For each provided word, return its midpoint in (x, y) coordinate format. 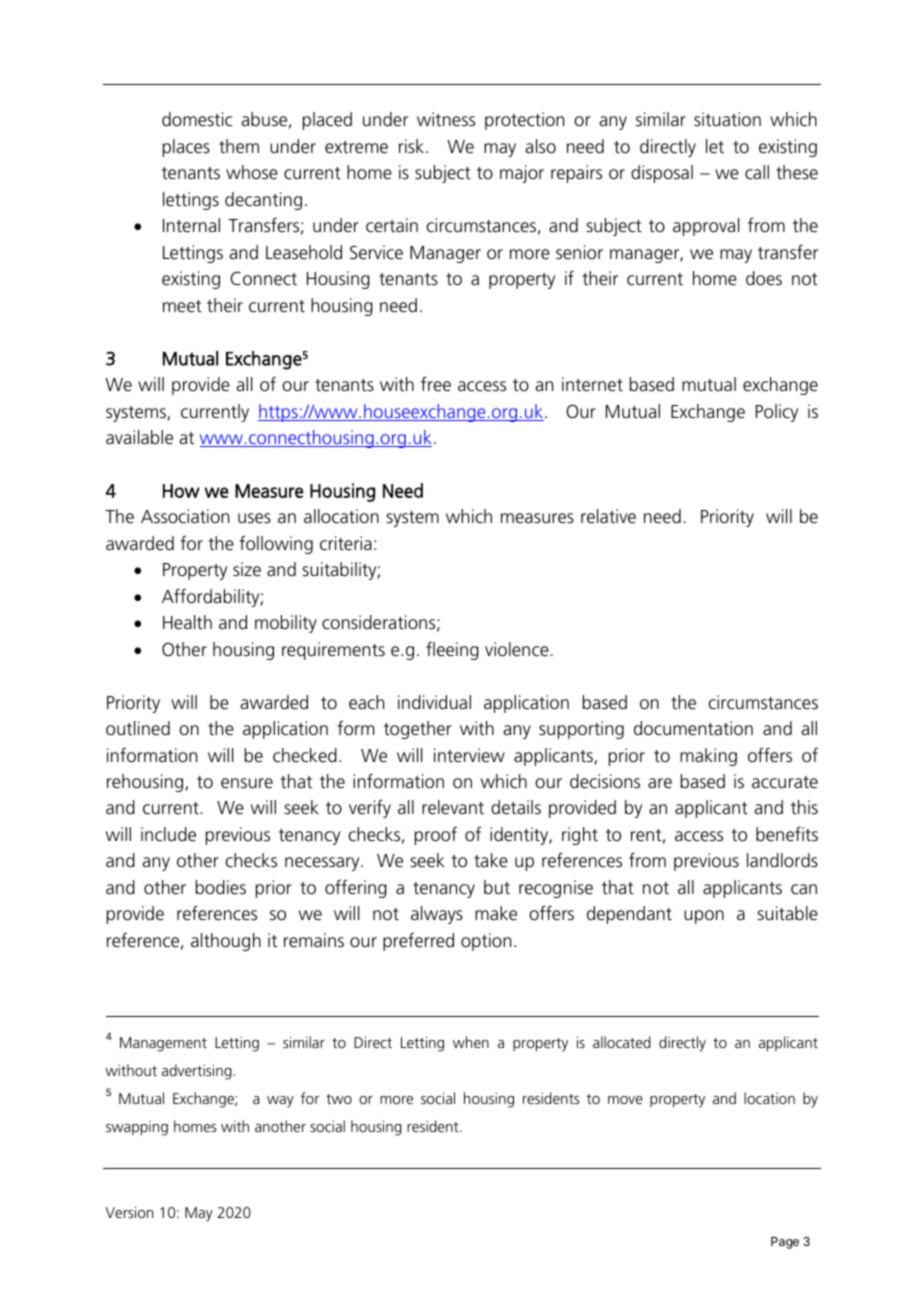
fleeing (452, 651)
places (186, 148)
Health (187, 622)
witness (446, 119)
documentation (693, 728)
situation (727, 119)
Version (129, 1212)
